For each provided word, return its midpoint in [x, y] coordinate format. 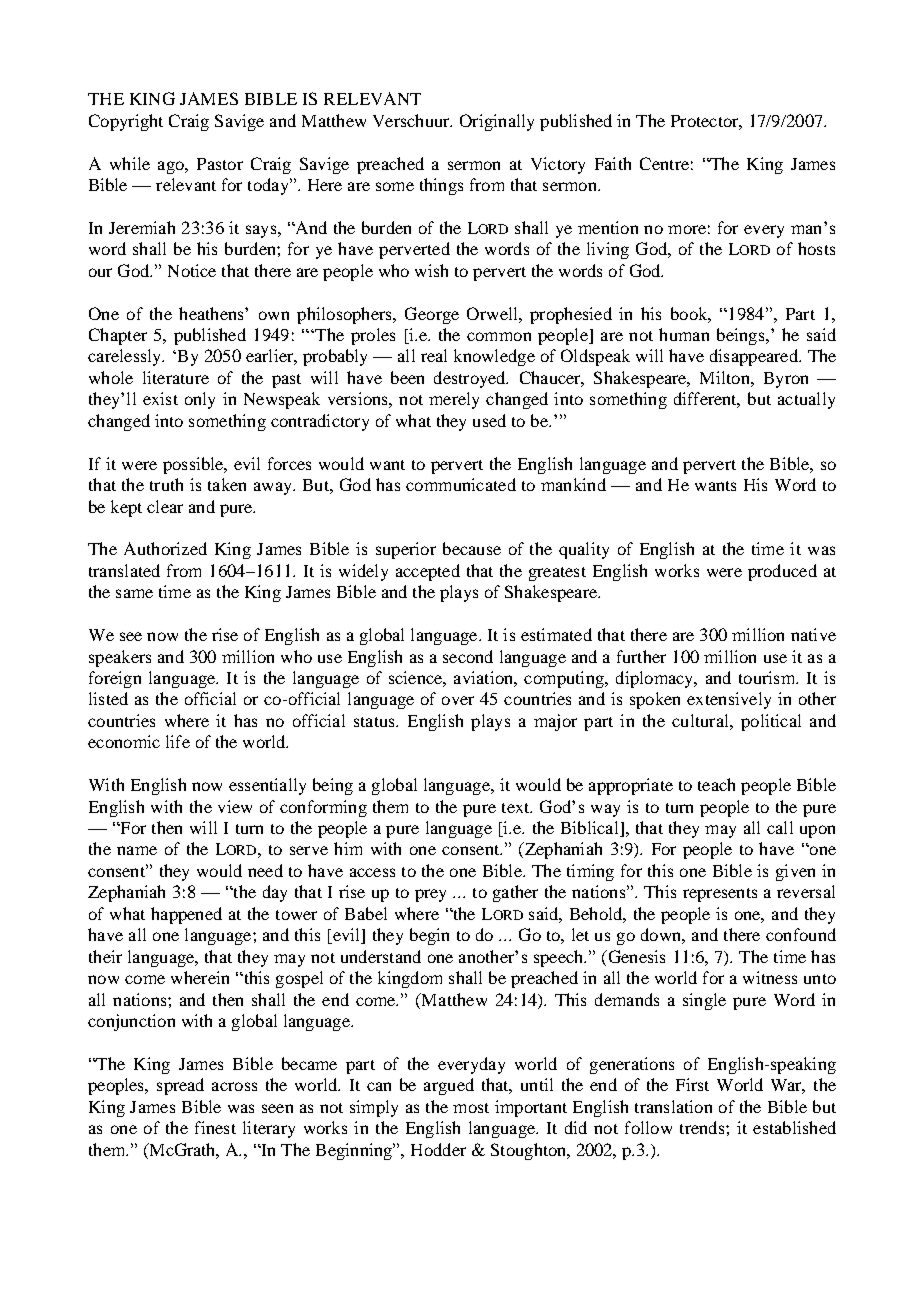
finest [215, 1127]
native [813, 634]
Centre [664, 163]
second [468, 656]
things [441, 186]
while [130, 163]
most [471, 1108]
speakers [120, 658]
